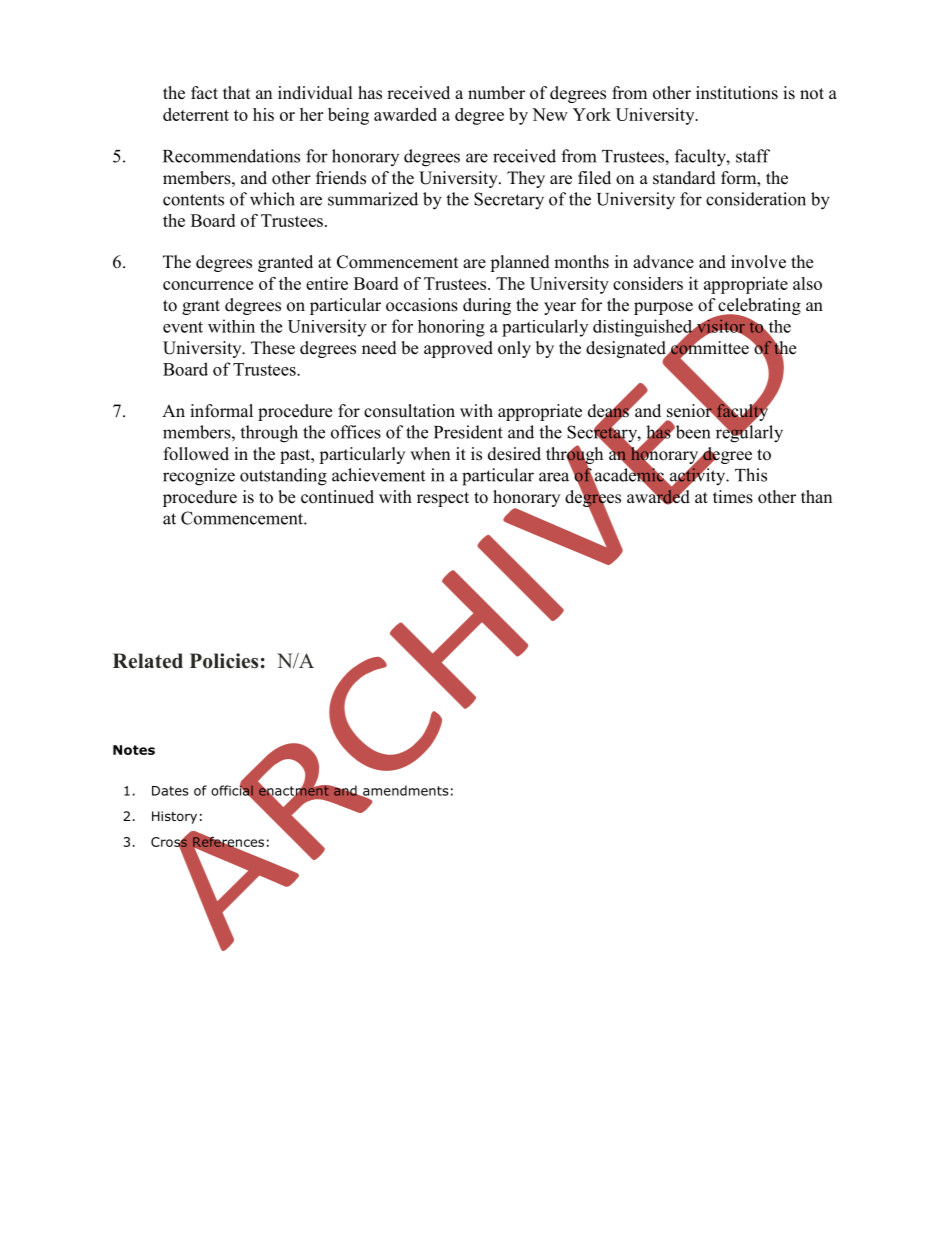 This image has height=1233, width=952. Describe the element at coordinates (196, 114) in the image. I see `deterrent` at that location.
